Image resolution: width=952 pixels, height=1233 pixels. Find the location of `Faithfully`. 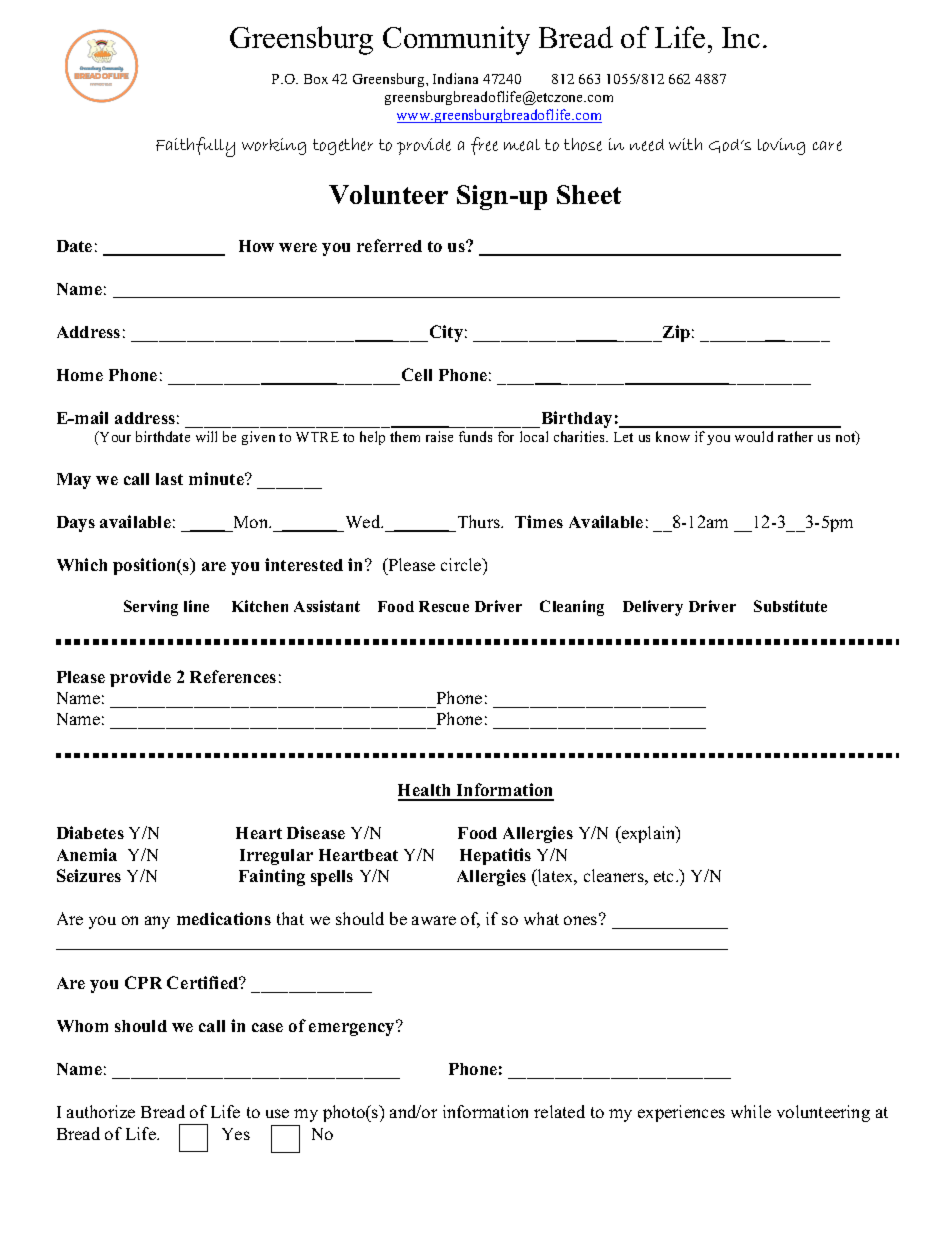

Faithfully is located at coordinates (195, 147).
